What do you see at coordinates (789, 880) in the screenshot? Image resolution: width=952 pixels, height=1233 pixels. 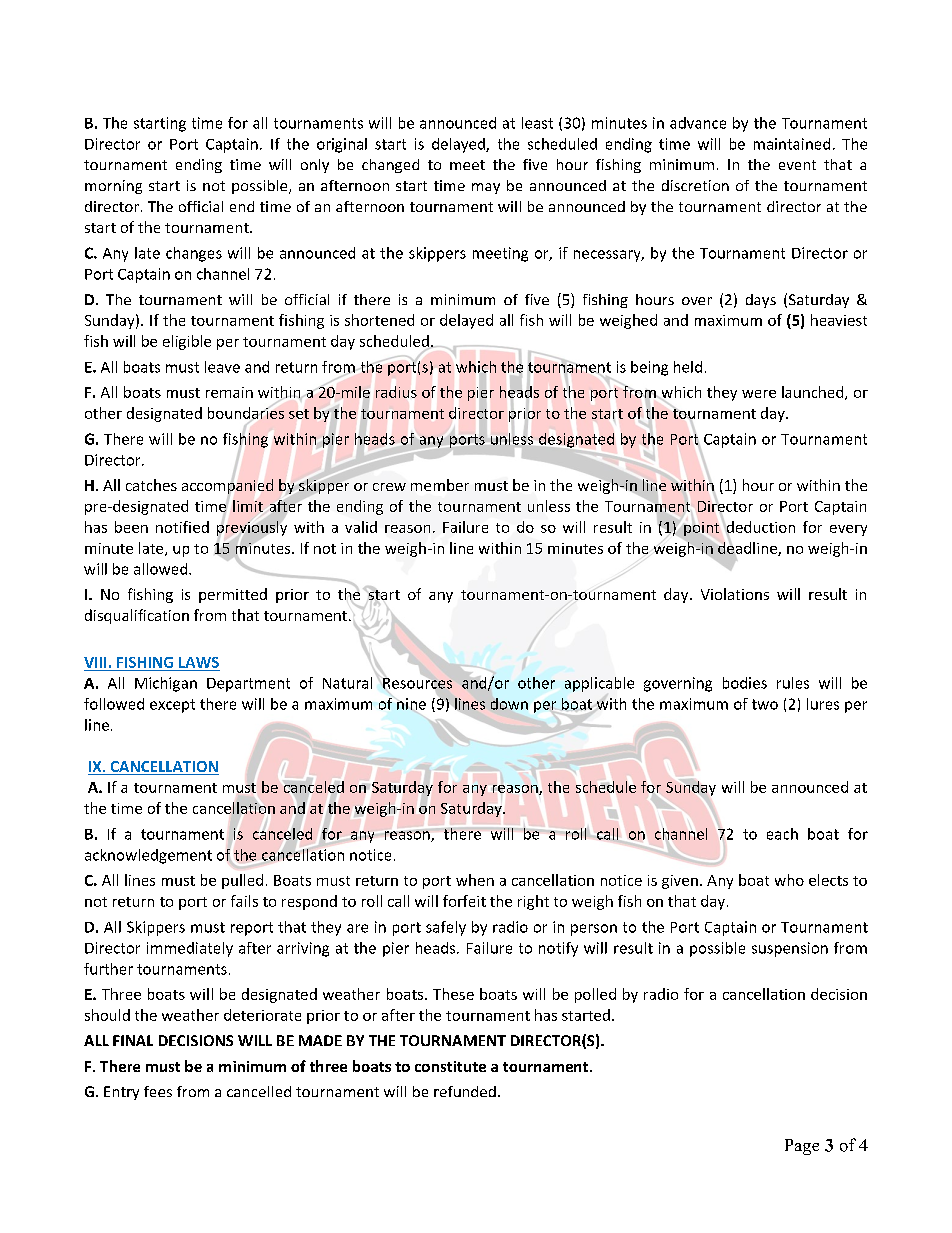 I see `who` at bounding box center [789, 880].
